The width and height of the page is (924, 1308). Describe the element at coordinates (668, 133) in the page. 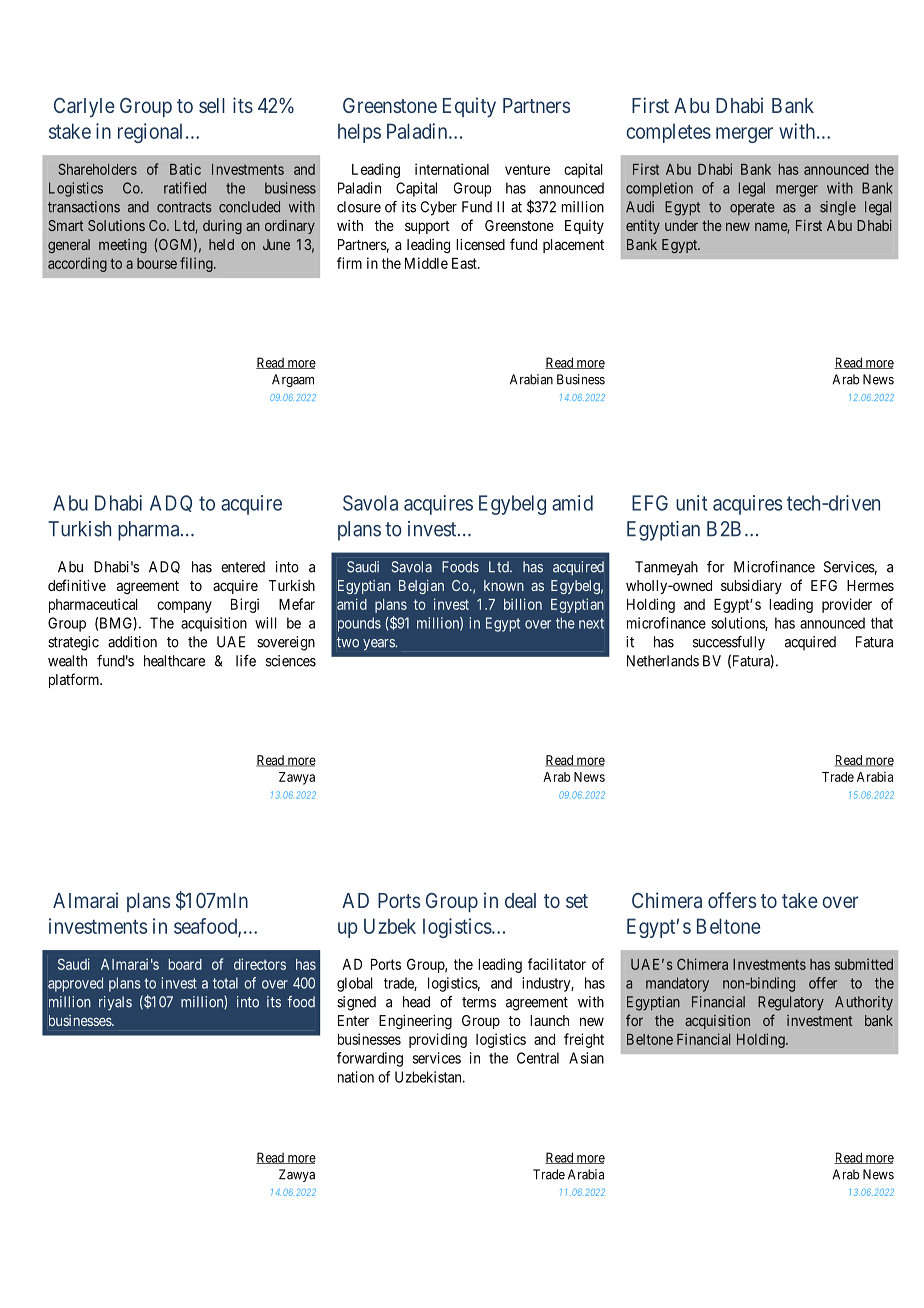

I see `completes` at that location.
